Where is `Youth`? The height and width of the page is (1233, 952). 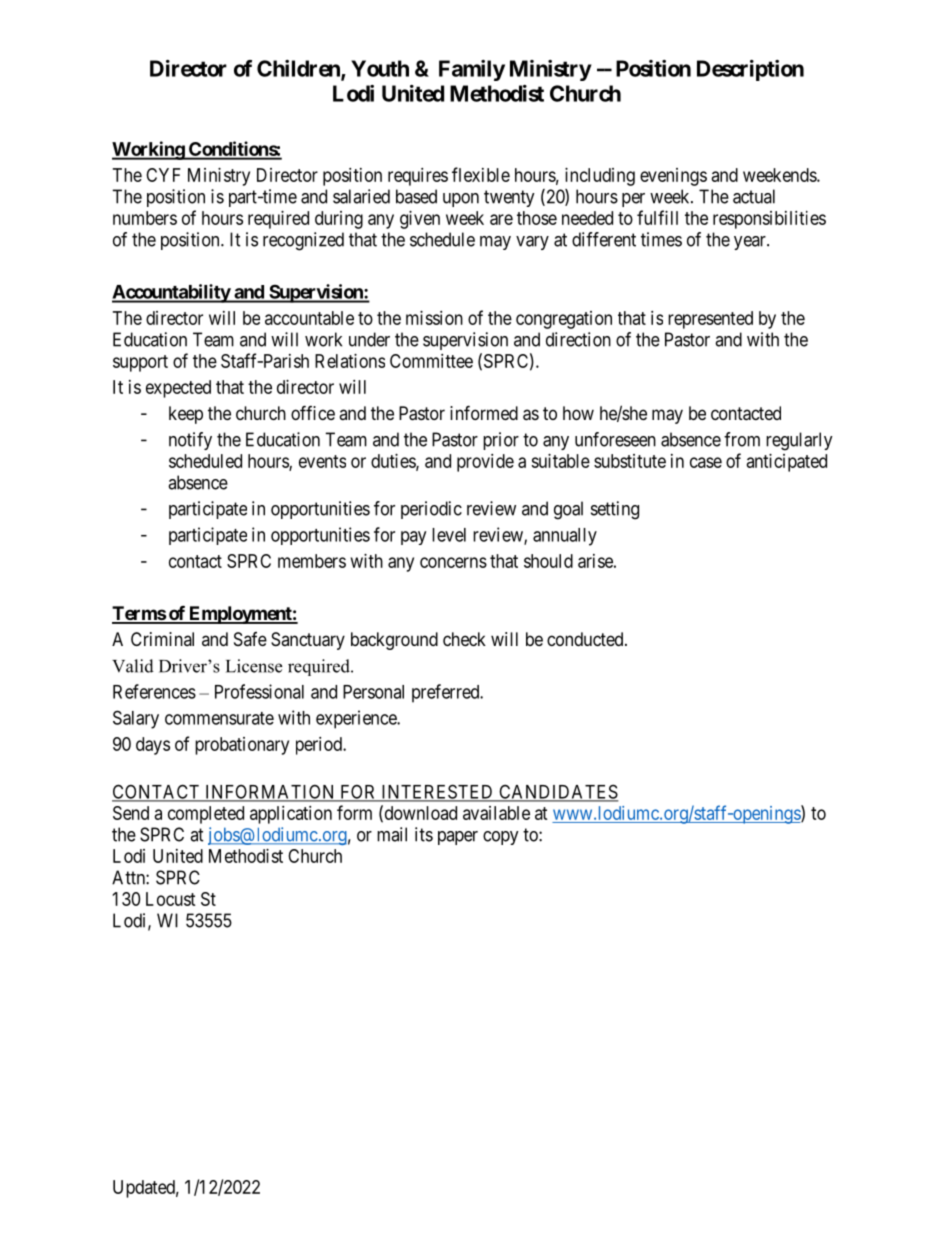
Youth is located at coordinates (380, 68).
